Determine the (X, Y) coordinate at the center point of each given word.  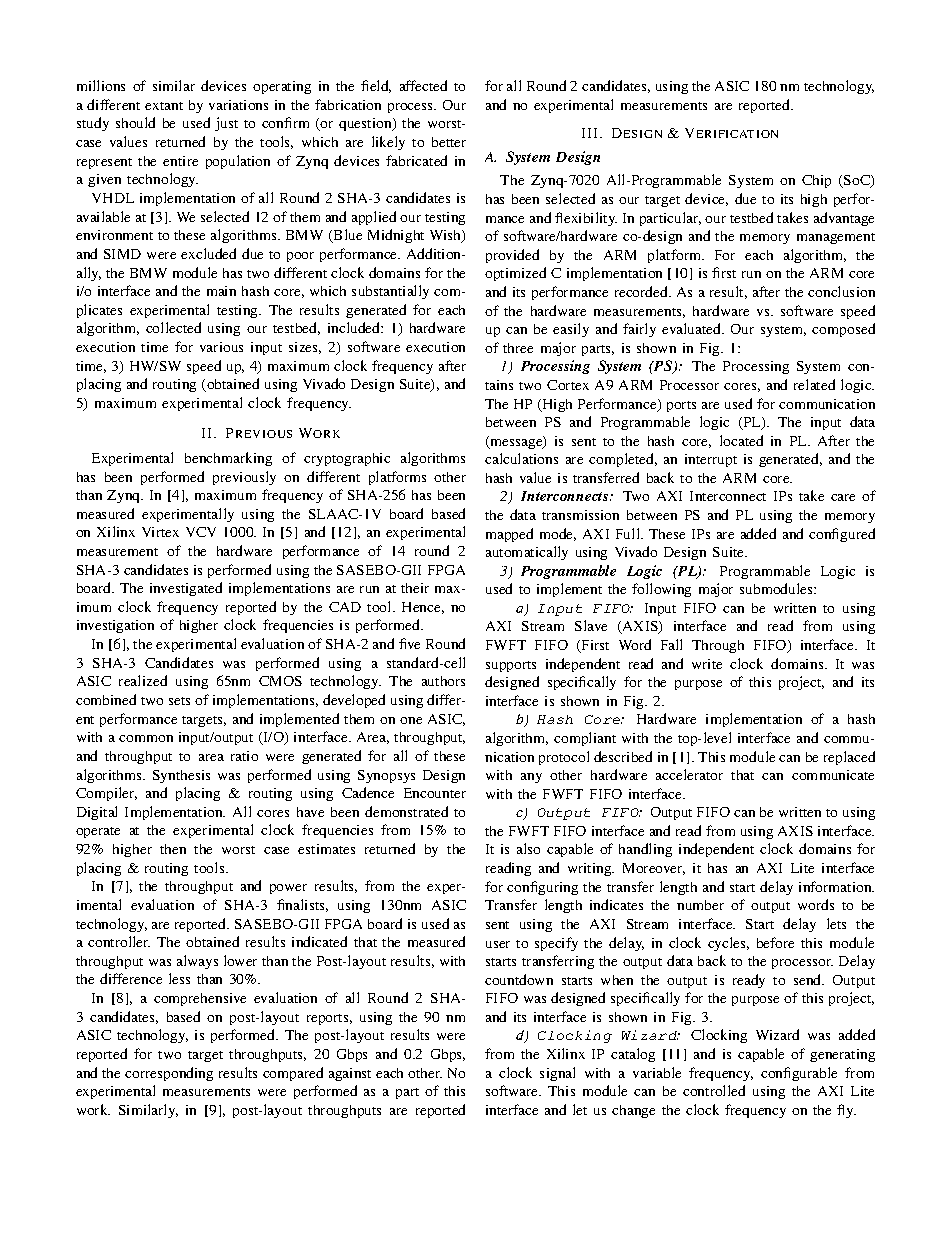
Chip (816, 181)
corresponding (169, 1074)
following (661, 590)
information (836, 886)
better (449, 142)
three (518, 348)
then (173, 849)
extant (164, 106)
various (221, 347)
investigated (186, 589)
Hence (423, 608)
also (528, 848)
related (814, 384)
